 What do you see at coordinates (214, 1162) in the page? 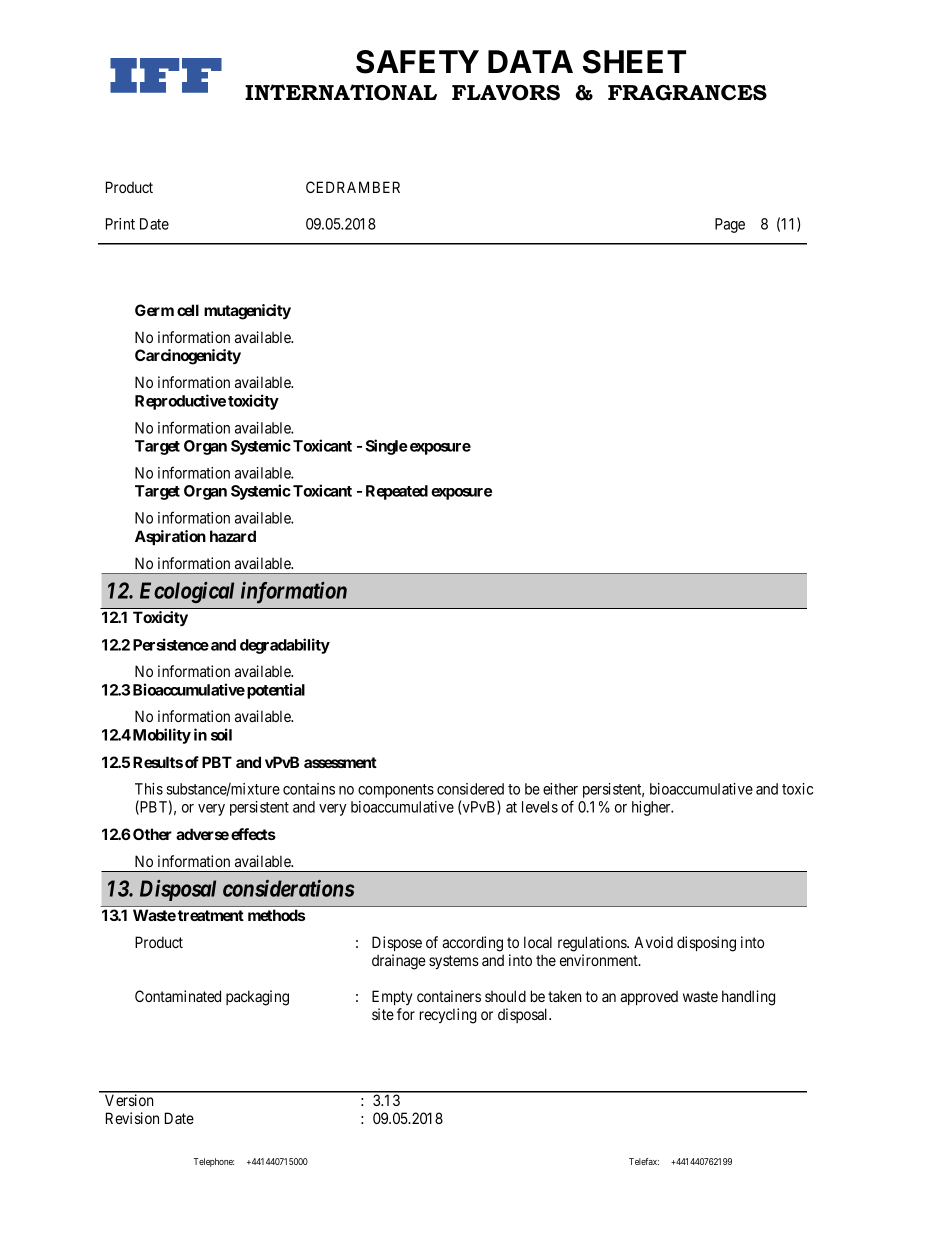
I see `Telephone` at bounding box center [214, 1162].
